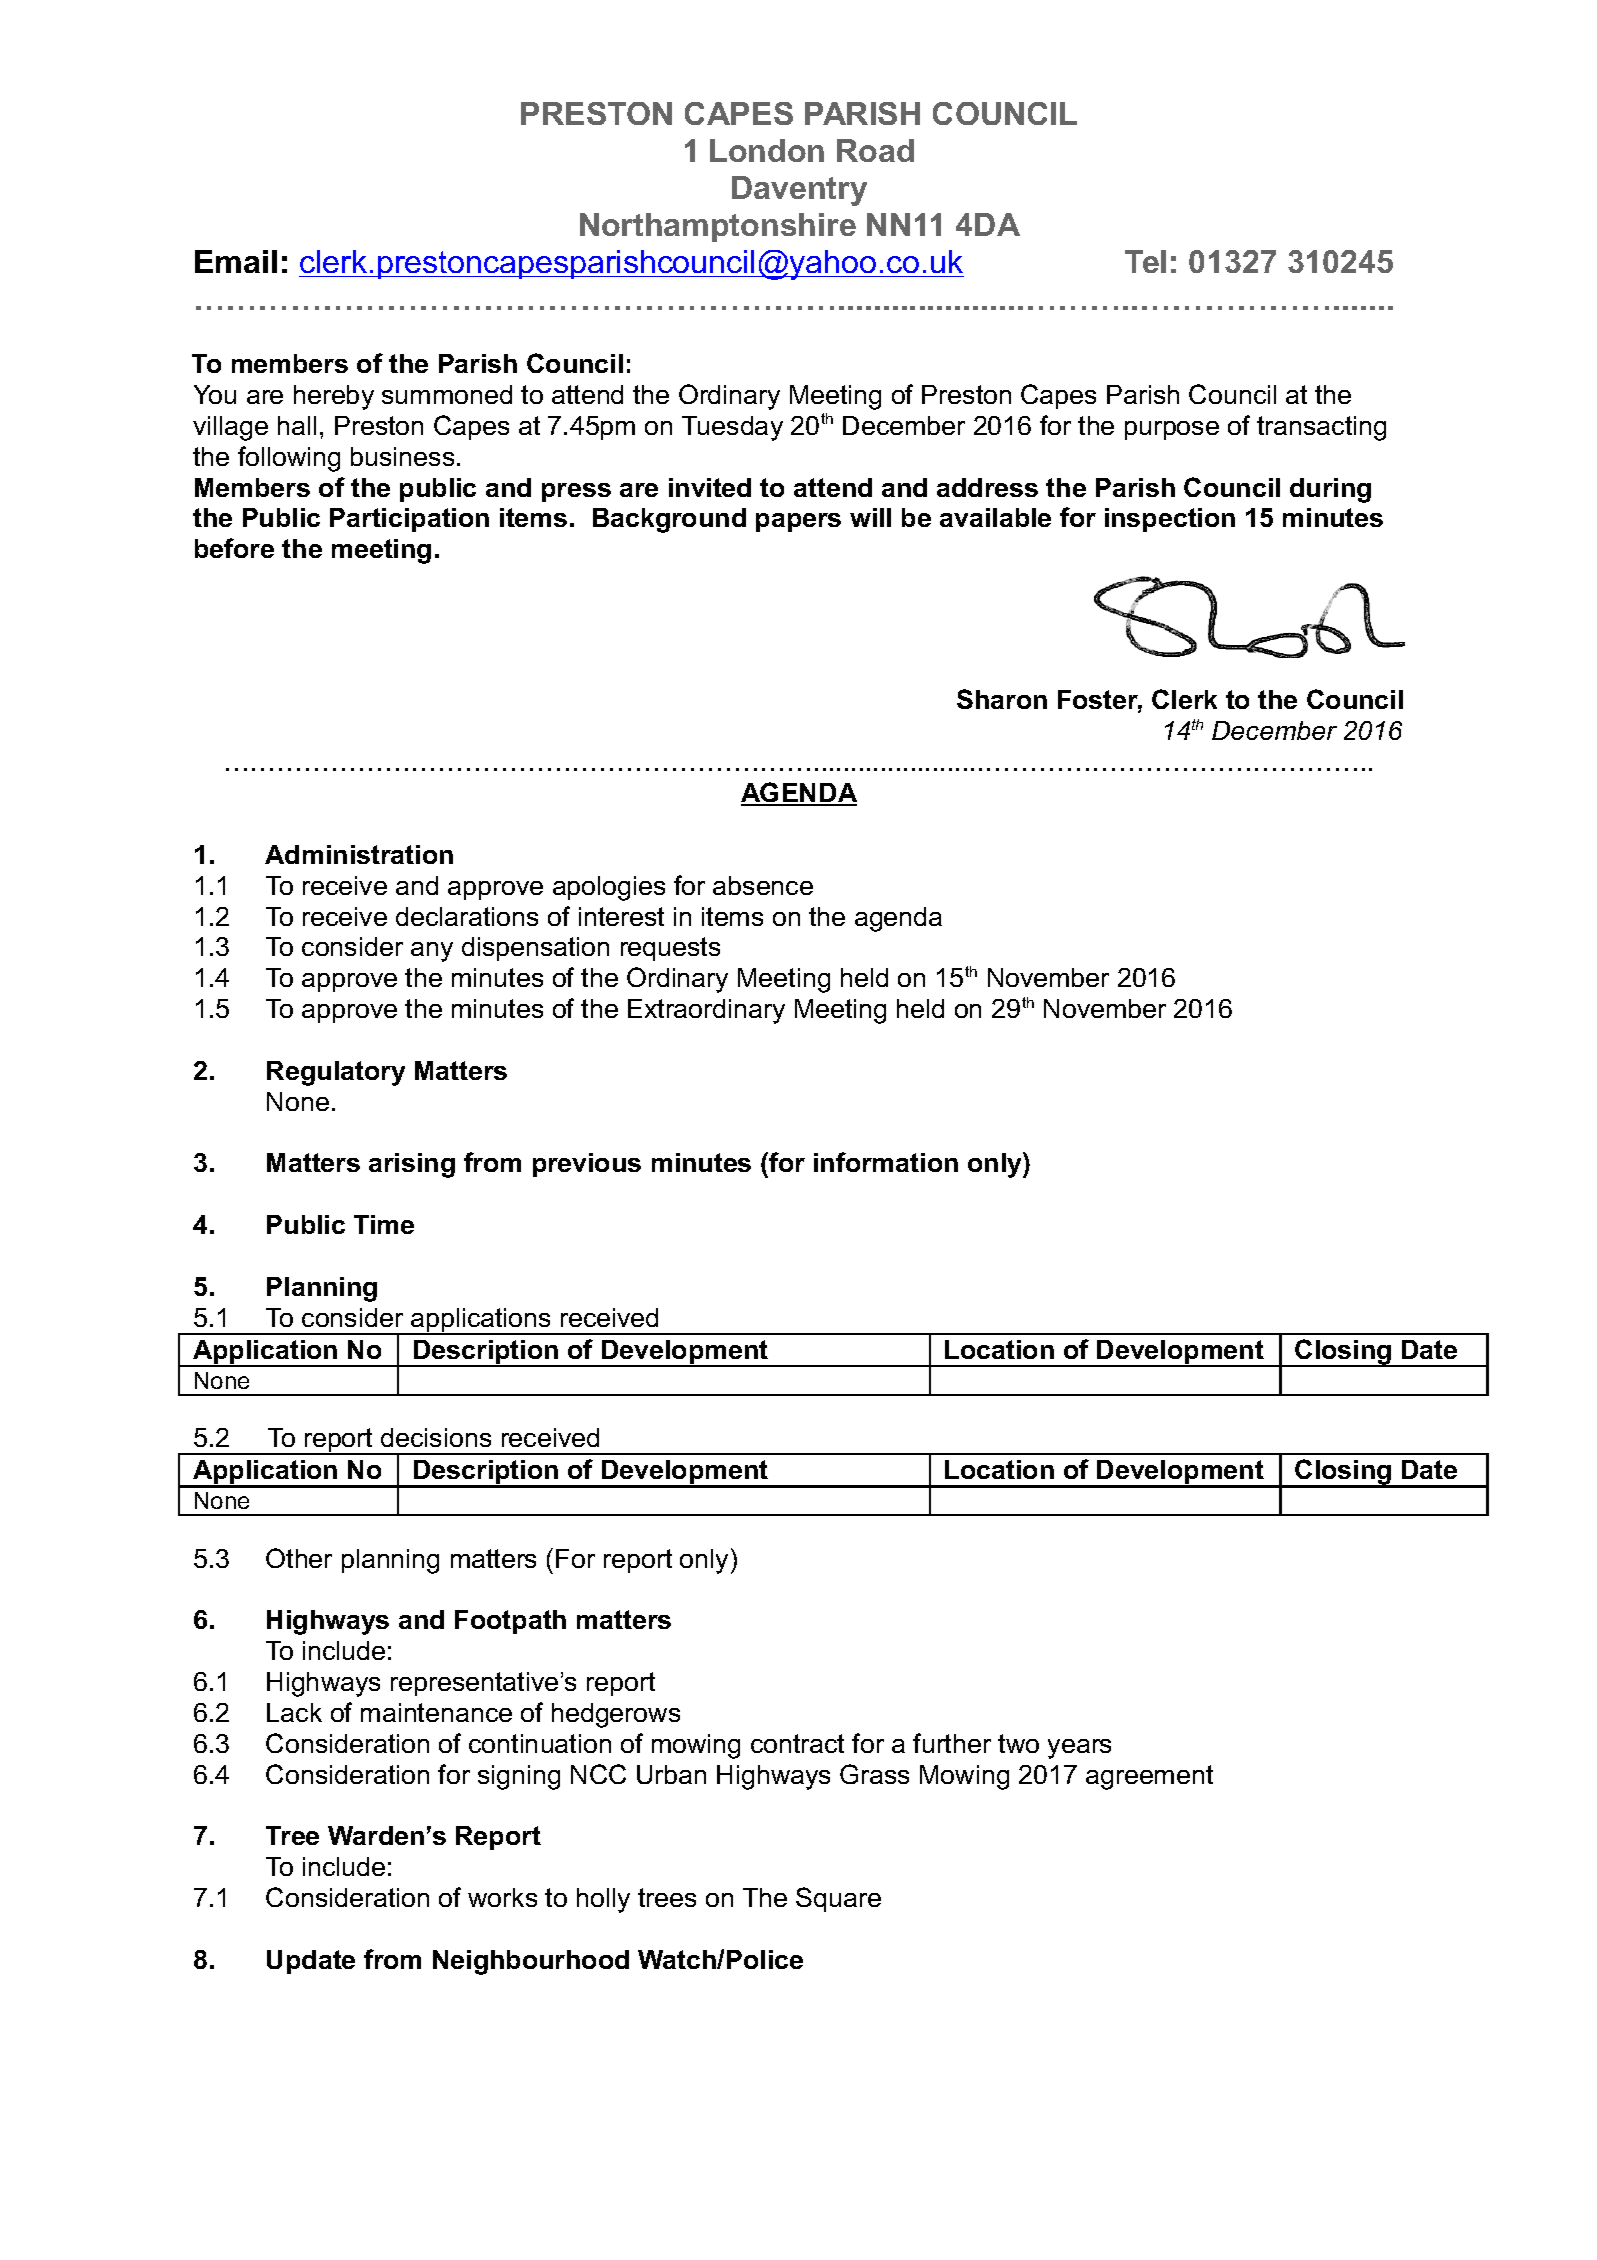  What do you see at coordinates (359, 854) in the screenshot?
I see `Administration` at bounding box center [359, 854].
